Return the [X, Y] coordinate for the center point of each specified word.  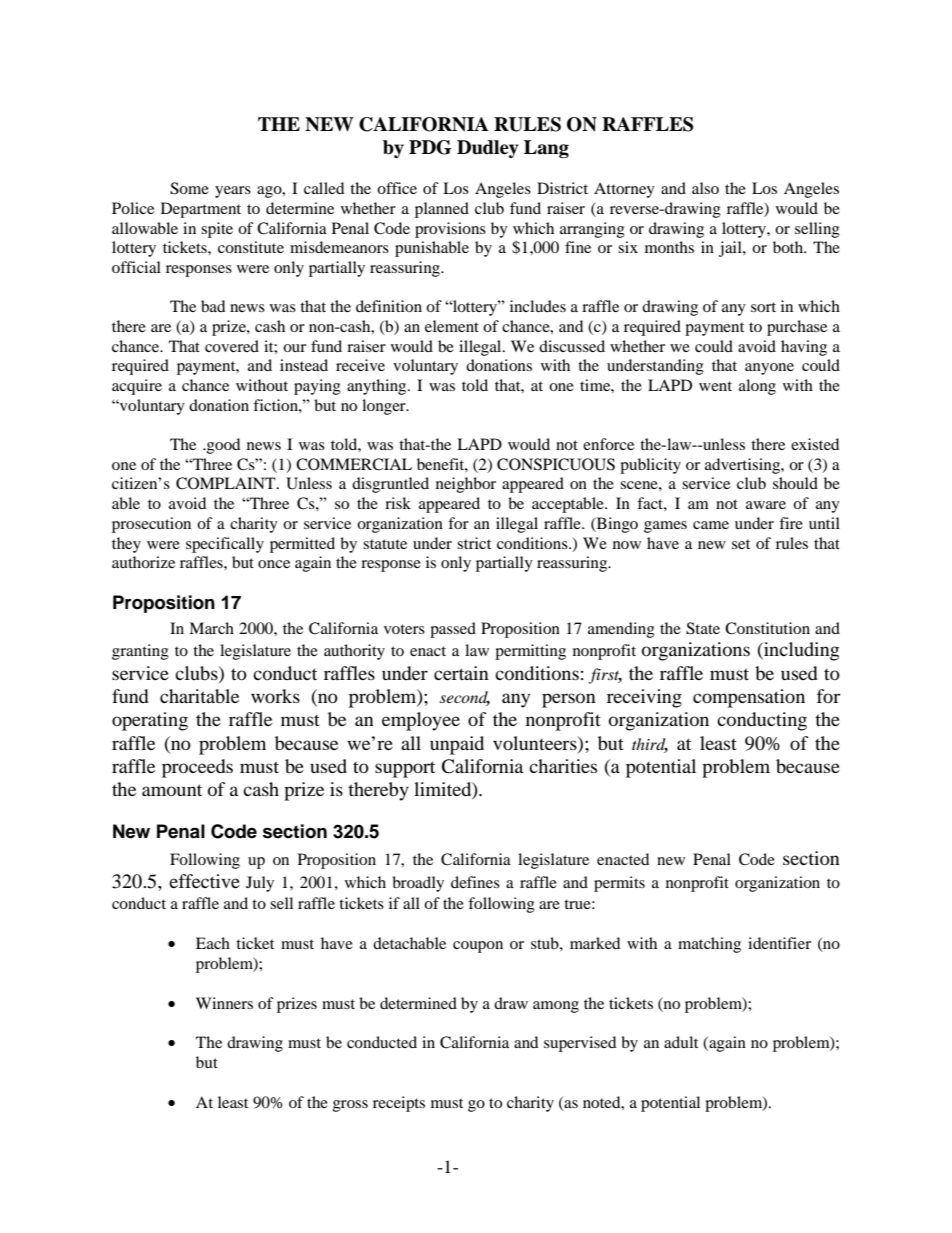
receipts [399, 1104]
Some [189, 188]
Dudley [488, 149]
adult [681, 1042]
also [705, 188]
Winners [224, 1003]
